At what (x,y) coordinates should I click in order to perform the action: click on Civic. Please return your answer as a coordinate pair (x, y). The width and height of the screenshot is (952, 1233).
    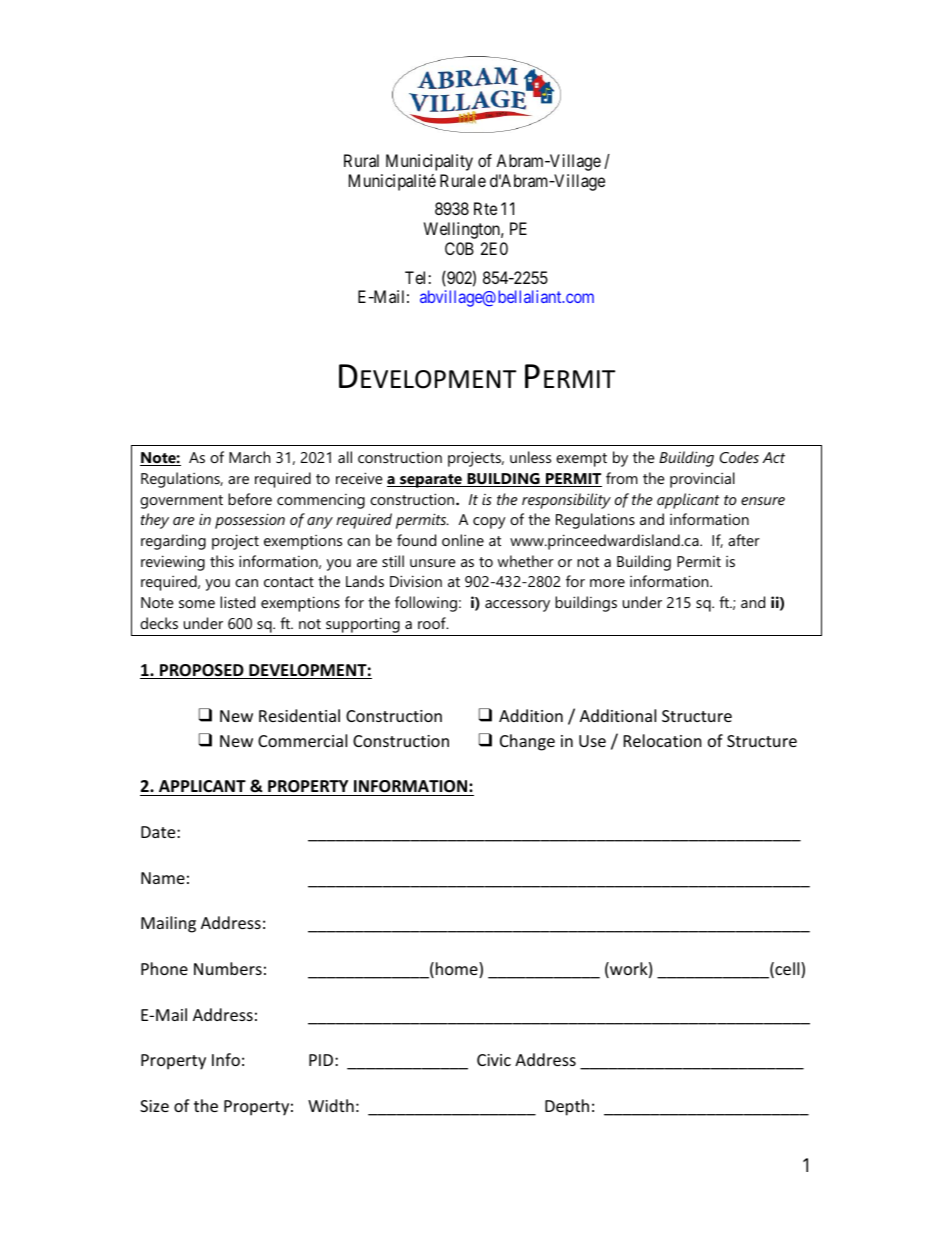
    Looking at the image, I should click on (494, 1060).
